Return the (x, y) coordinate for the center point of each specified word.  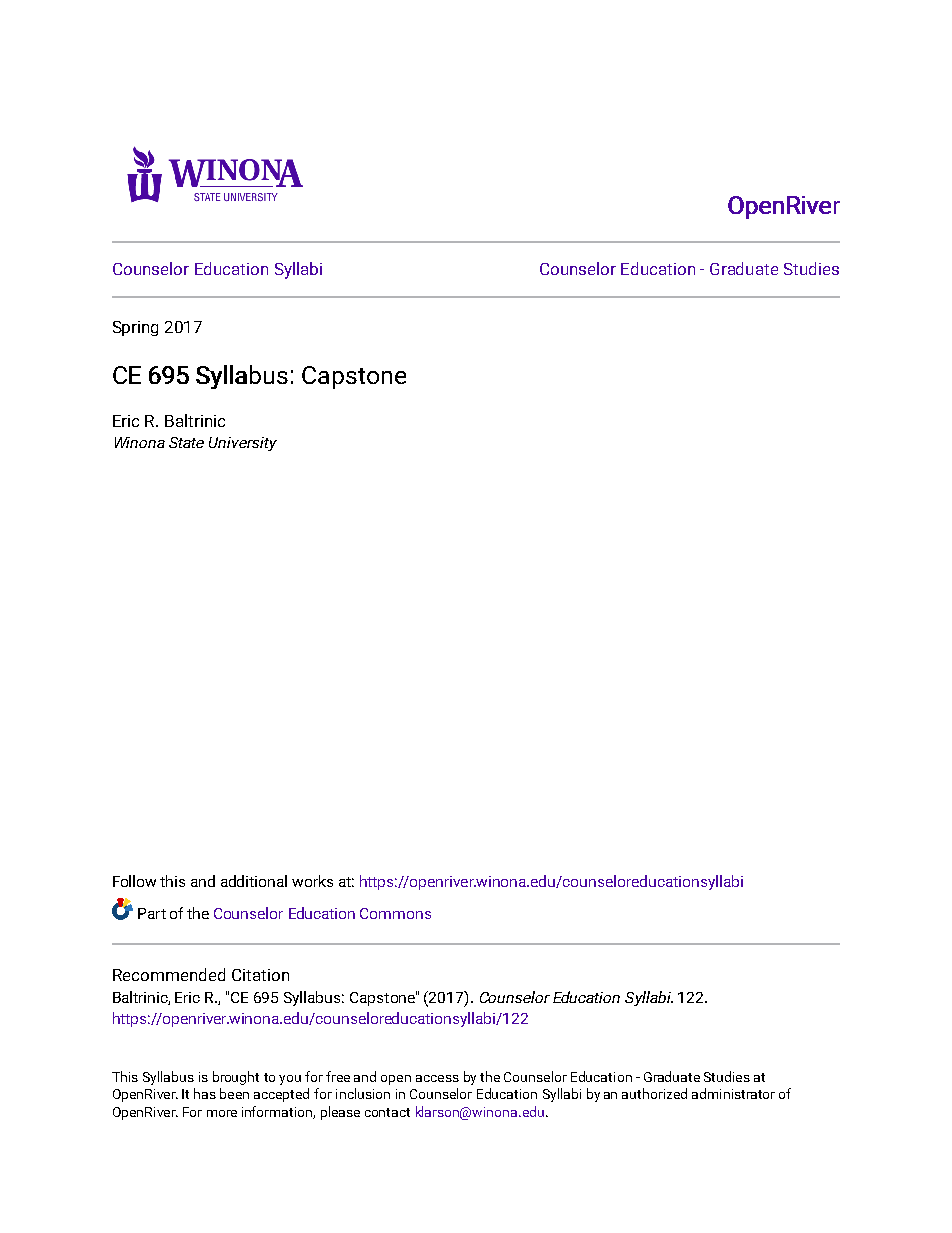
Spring (135, 328)
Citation (260, 975)
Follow (134, 881)
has (205, 1093)
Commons (395, 913)
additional (254, 881)
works (312, 881)
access (437, 1078)
